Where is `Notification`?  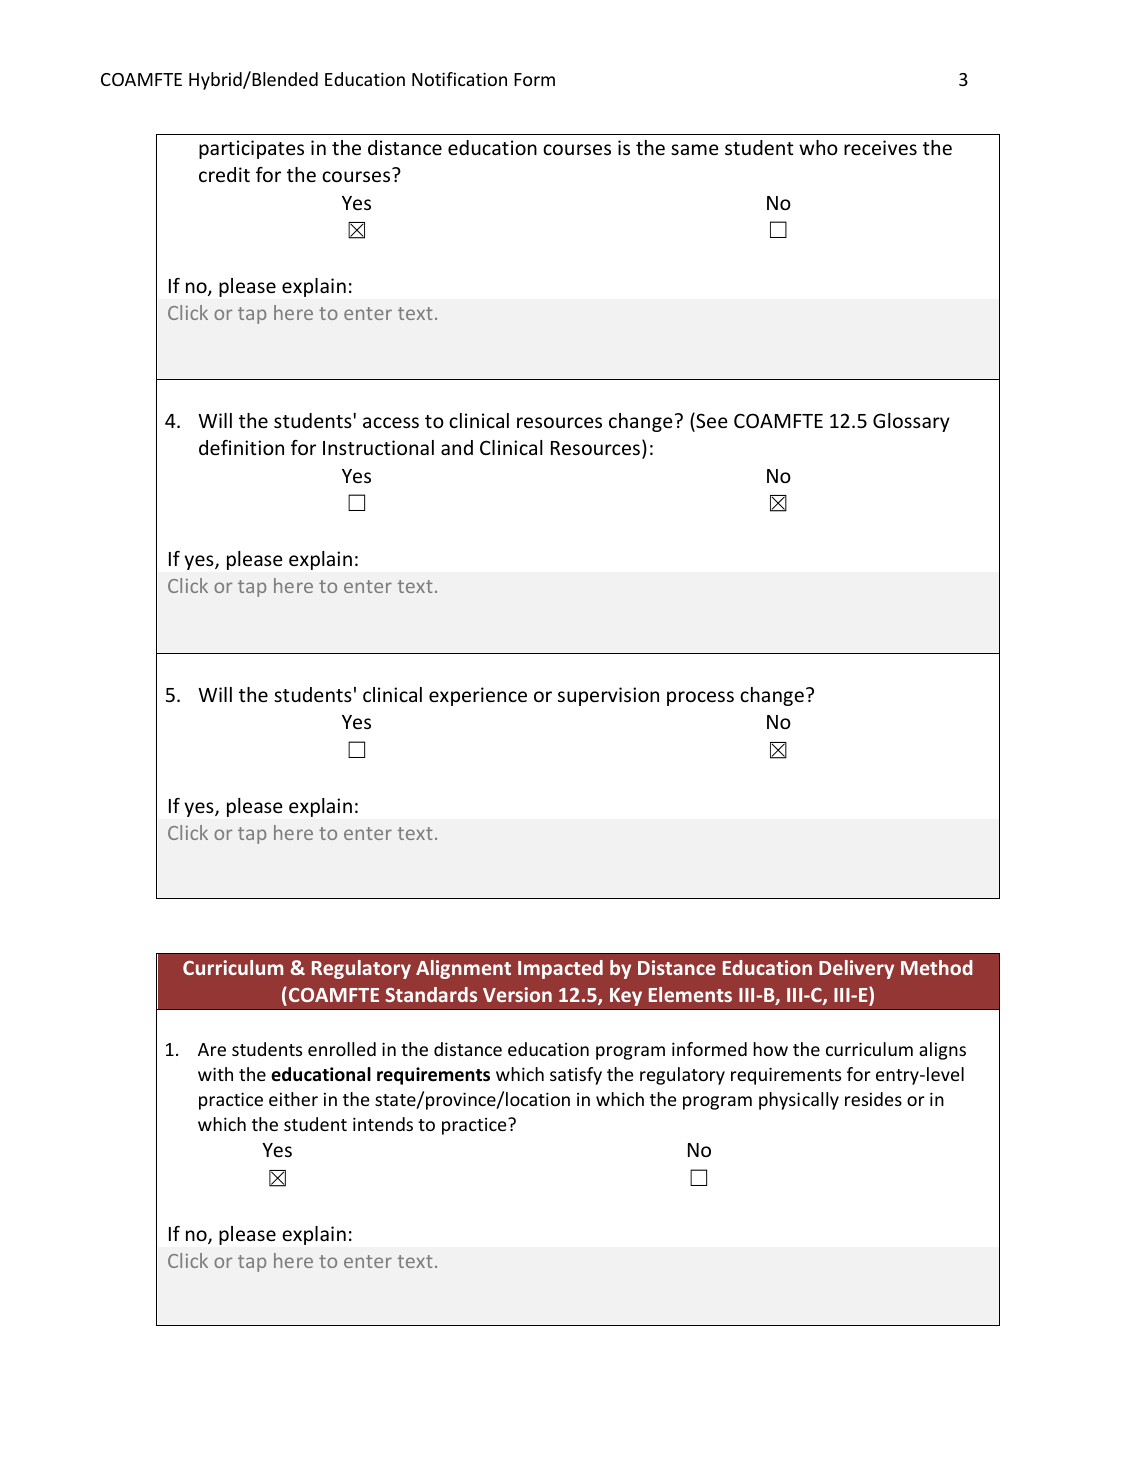 Notification is located at coordinates (459, 79).
